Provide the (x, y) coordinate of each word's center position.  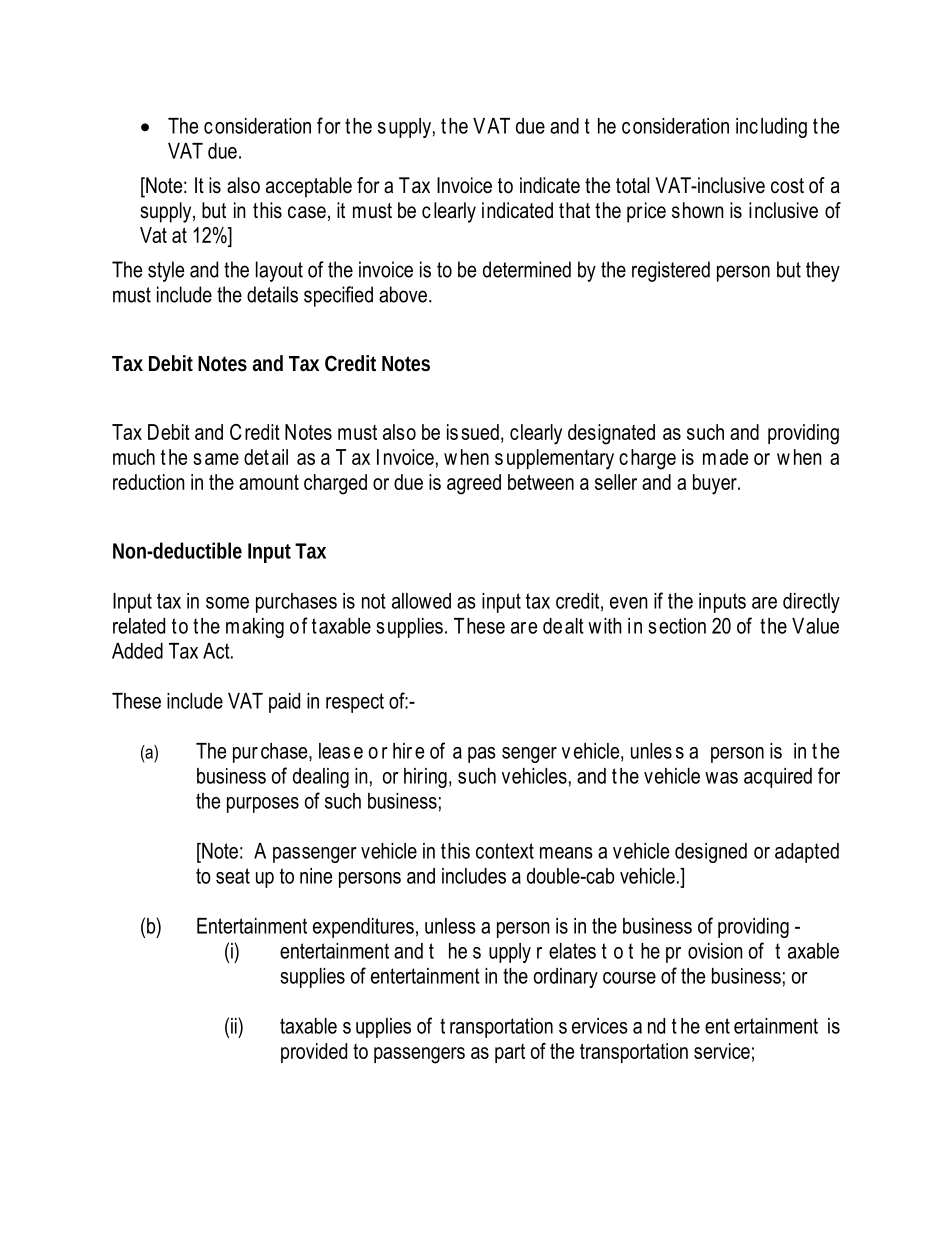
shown (698, 210)
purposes (263, 805)
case (307, 212)
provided (314, 1053)
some (227, 603)
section (677, 626)
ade (734, 457)
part (510, 1053)
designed (711, 853)
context (505, 851)
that (574, 210)
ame (222, 459)
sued (480, 432)
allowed (421, 601)
